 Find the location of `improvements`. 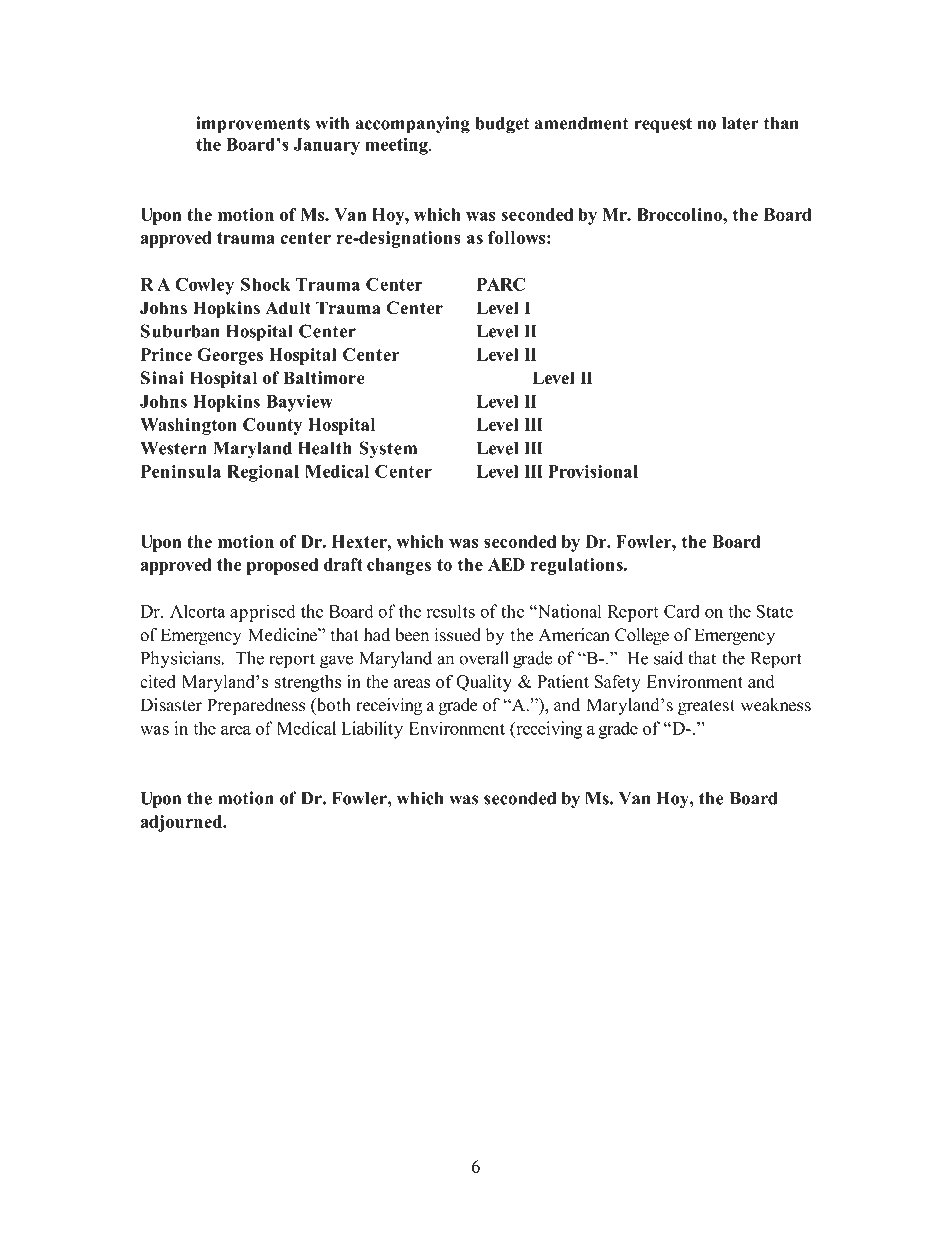

improvements is located at coordinates (253, 125).
